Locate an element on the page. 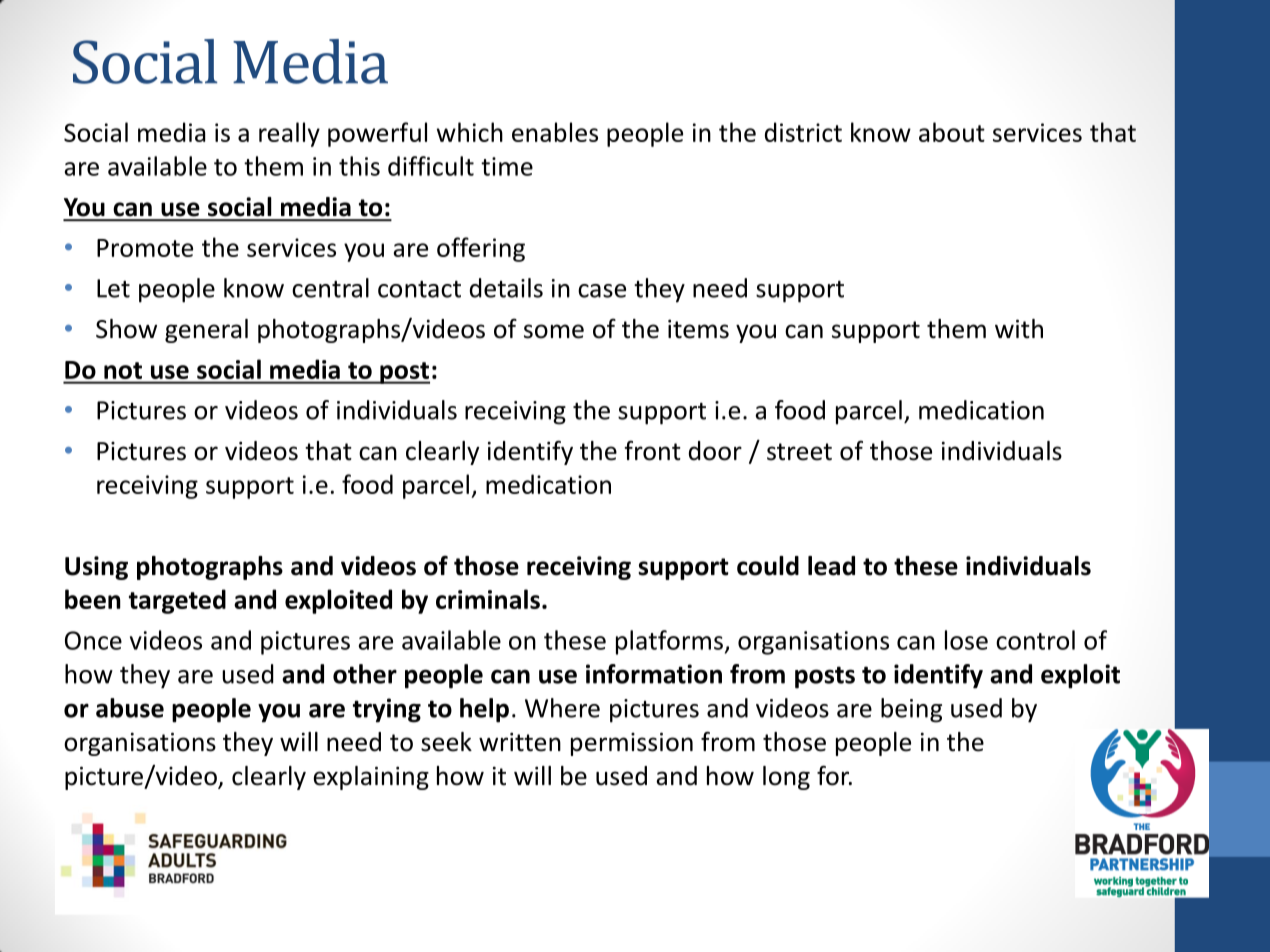 The image size is (1270, 952). Using is located at coordinates (96, 568).
